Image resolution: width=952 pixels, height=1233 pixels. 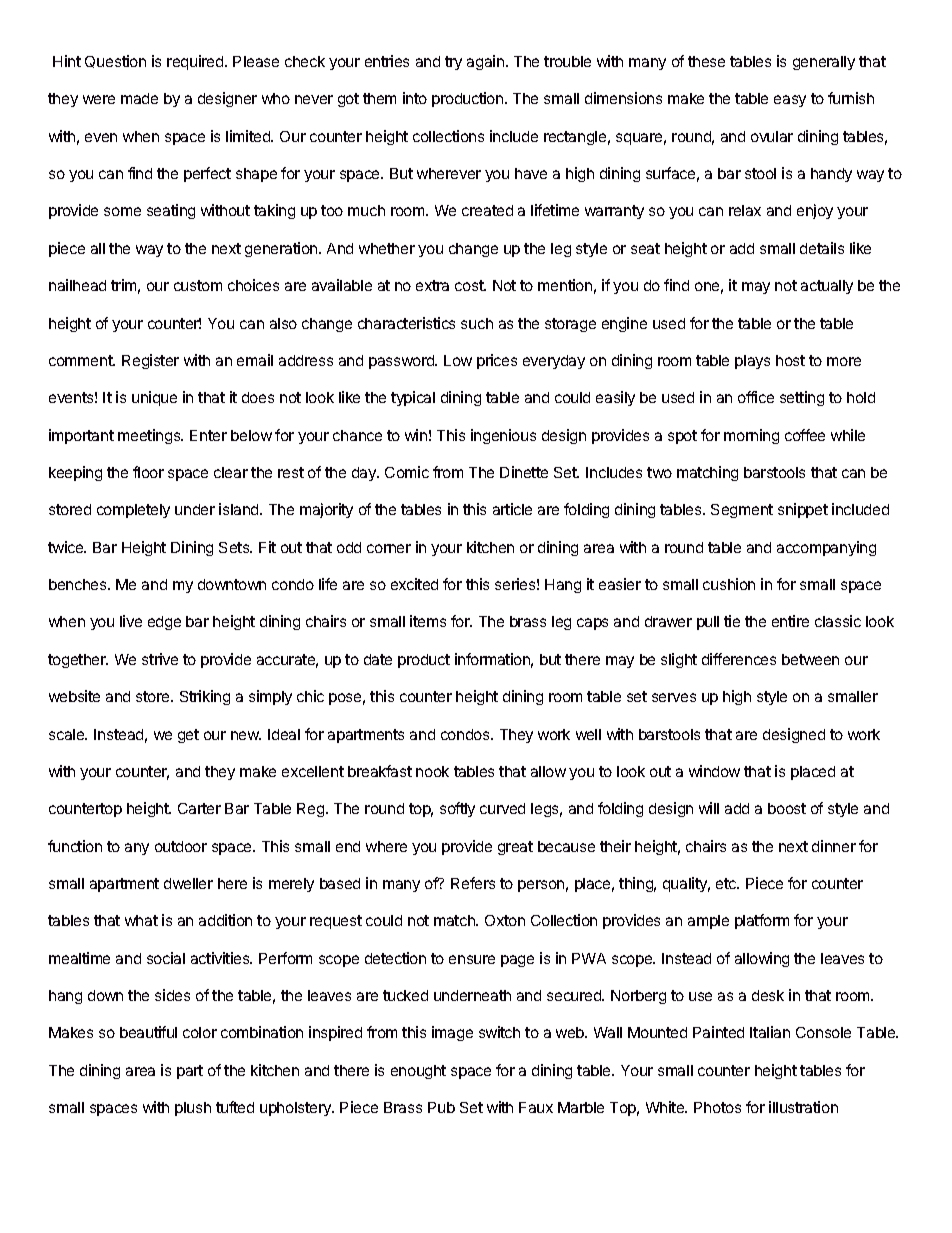 I want to click on plush, so click(x=193, y=1109).
